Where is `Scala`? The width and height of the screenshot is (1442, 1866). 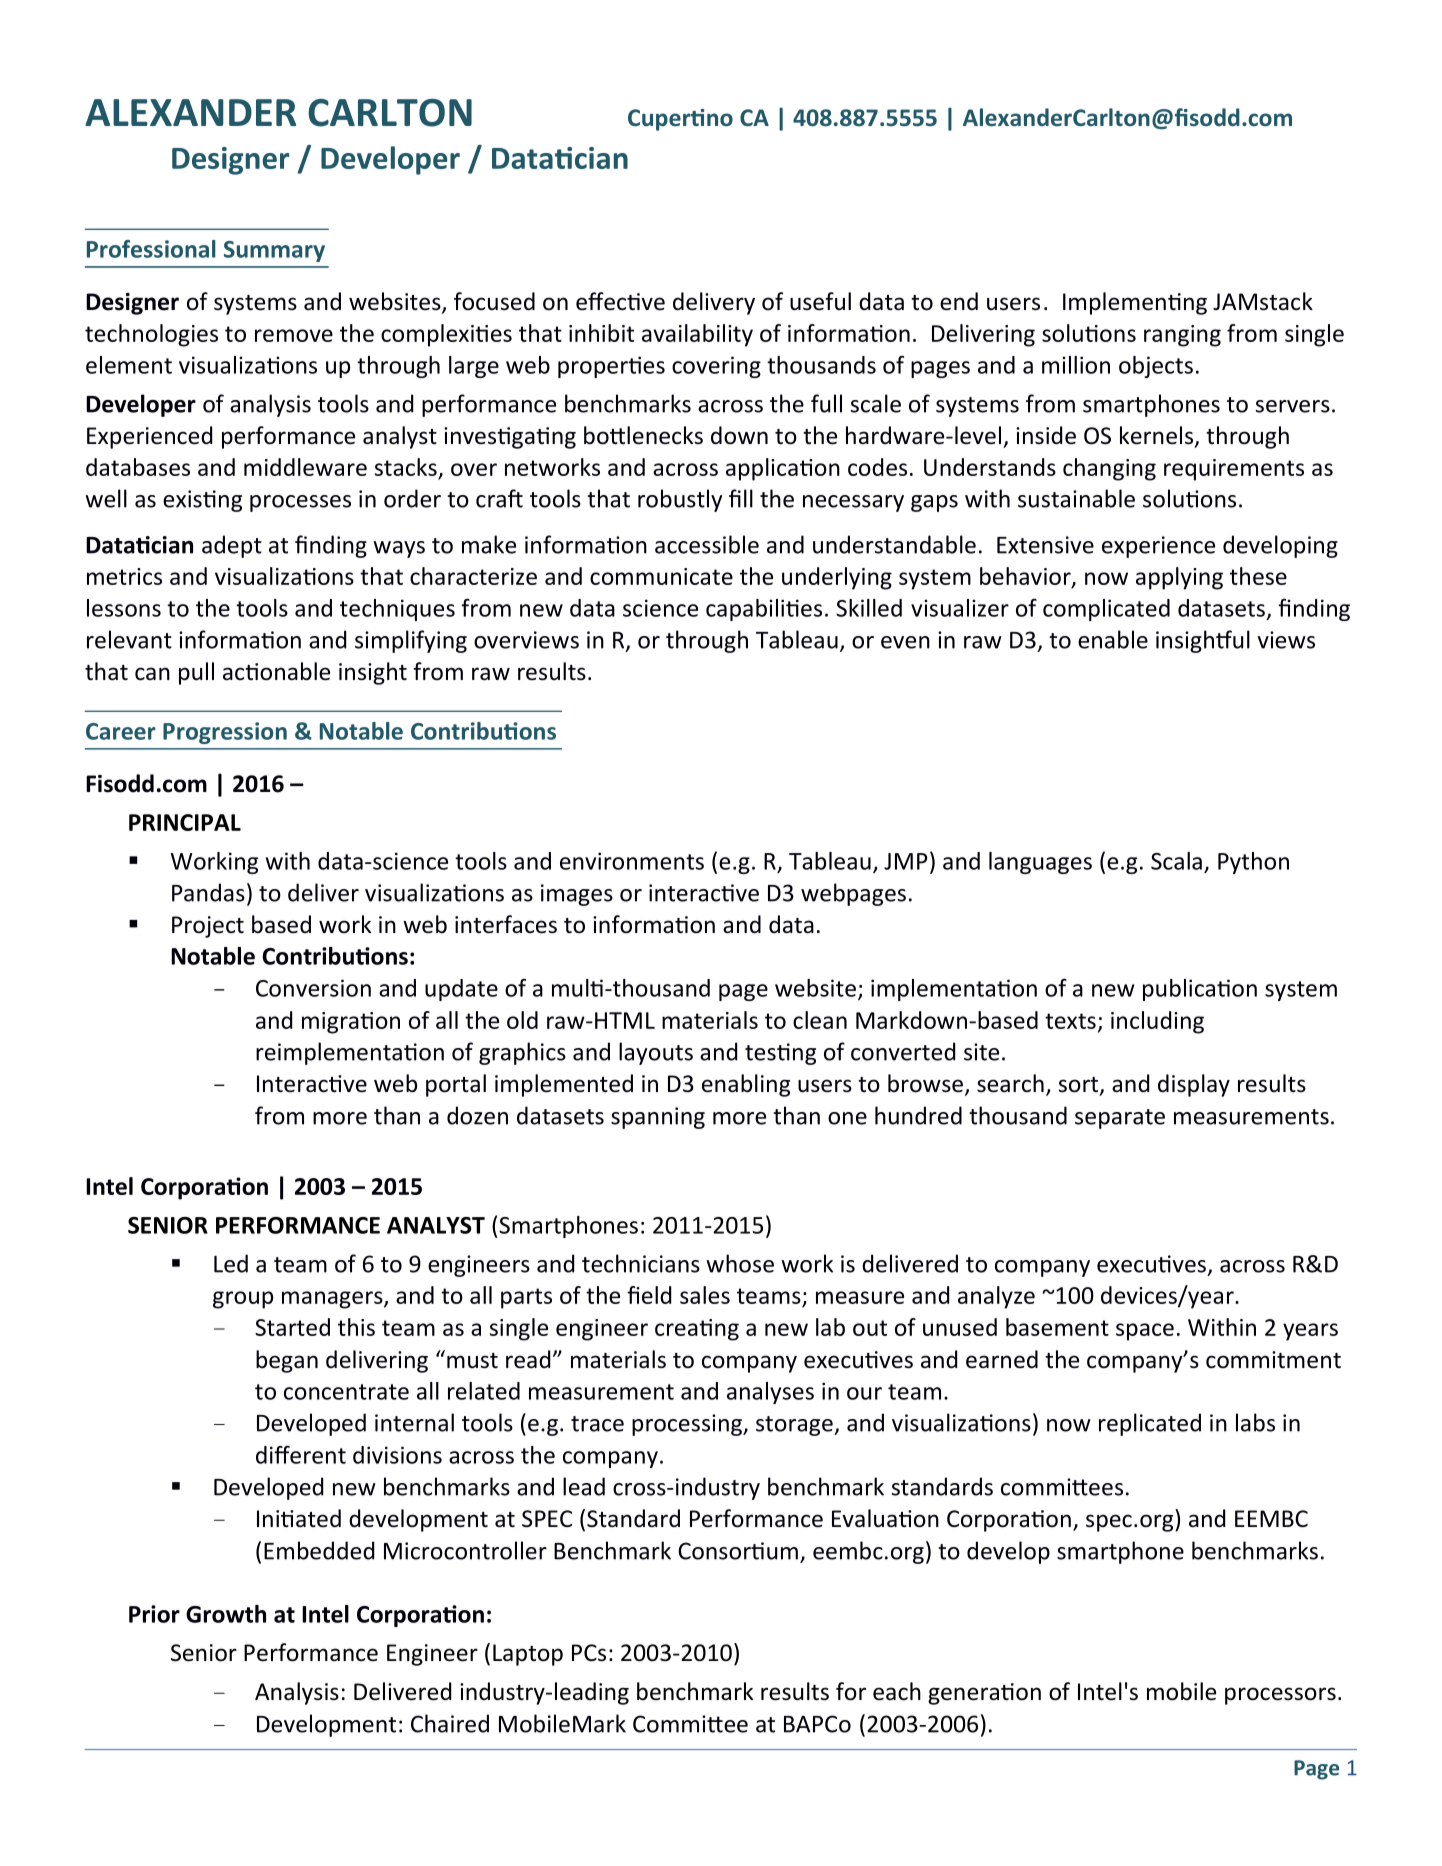 Scala is located at coordinates (1176, 861).
